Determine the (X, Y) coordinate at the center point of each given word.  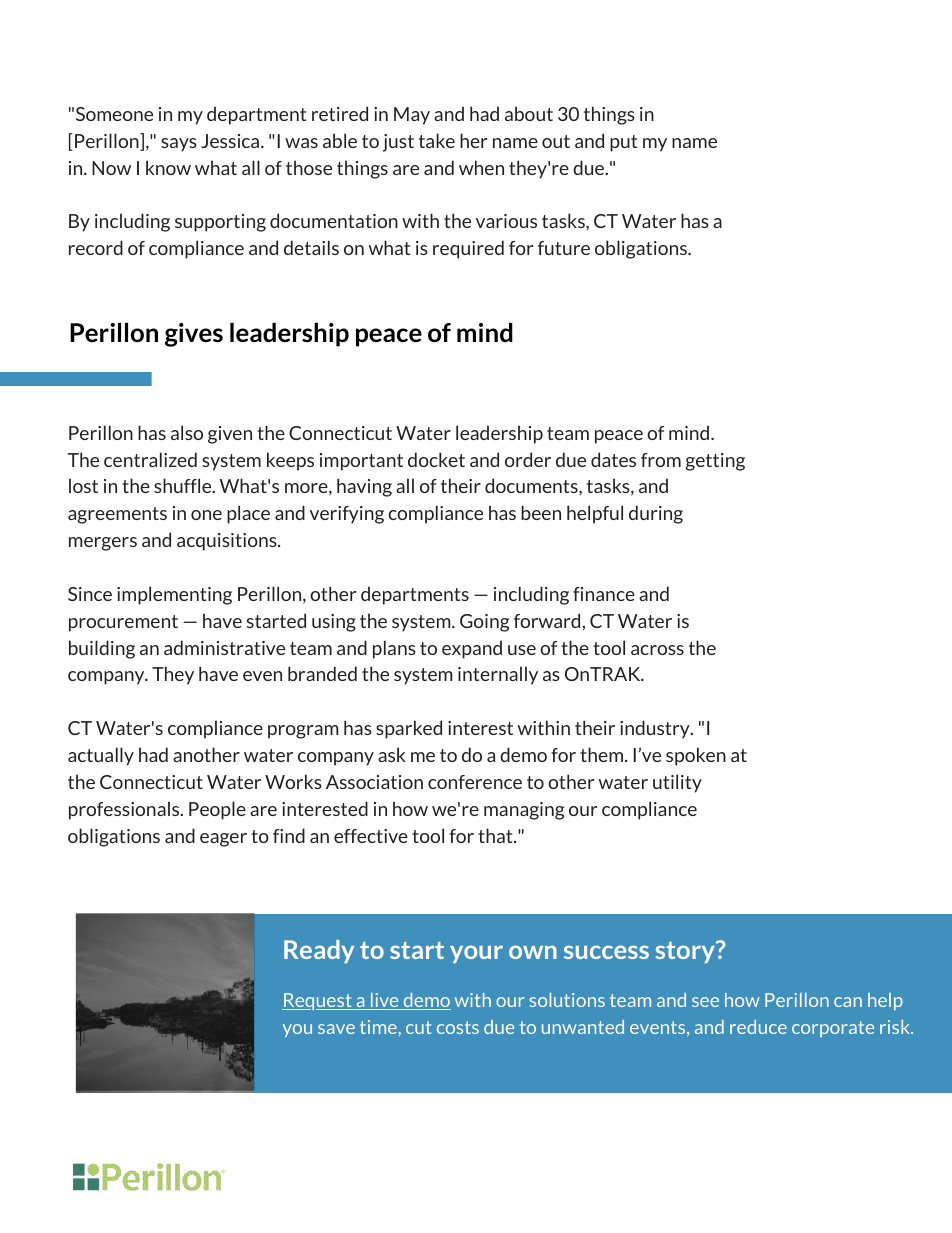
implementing (174, 595)
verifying (347, 515)
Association (374, 782)
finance (604, 594)
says (179, 145)
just (398, 143)
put (623, 143)
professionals (125, 810)
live (385, 1001)
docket (436, 459)
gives (194, 335)
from (661, 460)
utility (677, 783)
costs (458, 1027)
